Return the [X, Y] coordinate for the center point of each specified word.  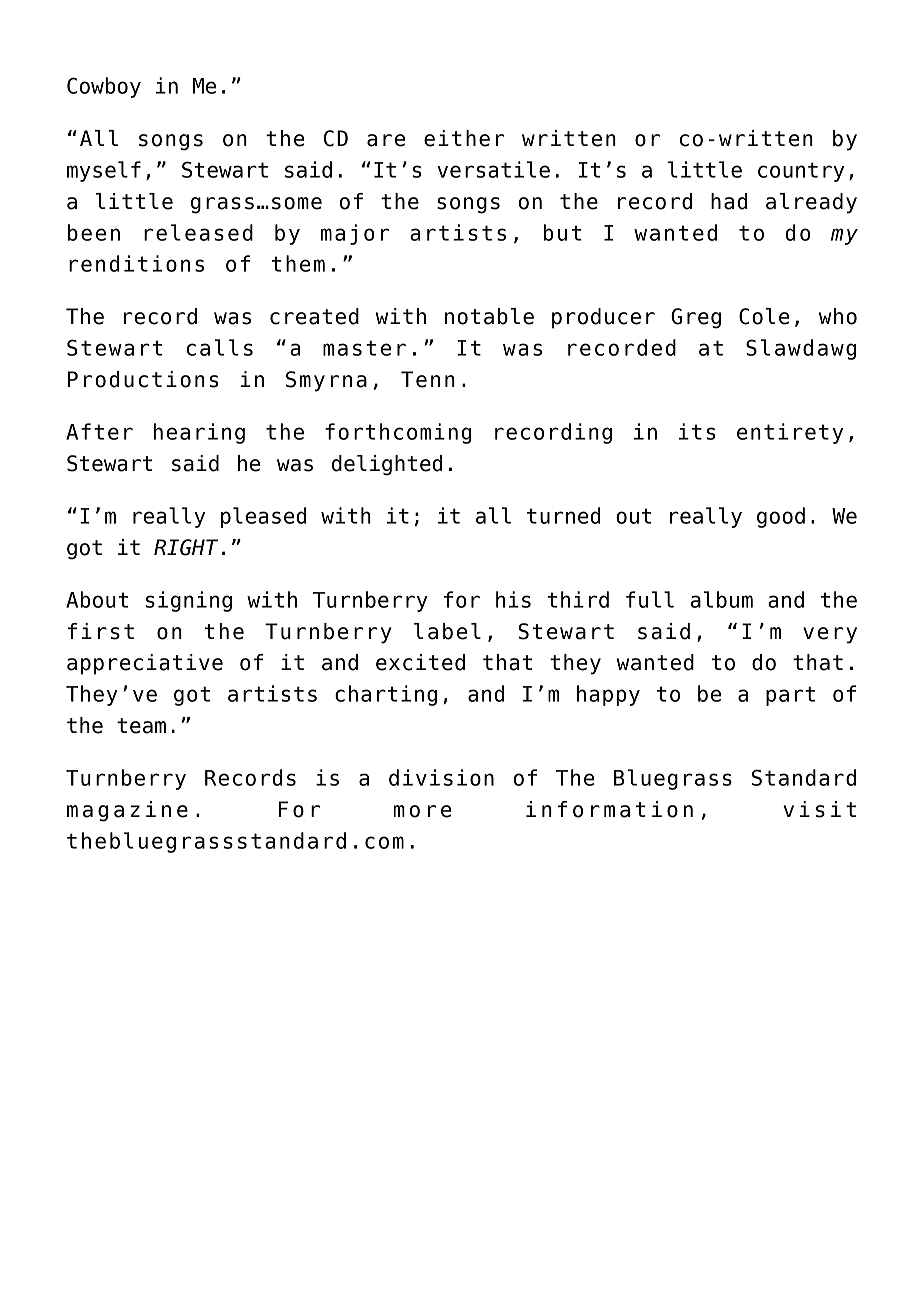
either [464, 138]
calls [220, 347]
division [441, 777]
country [801, 172]
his [513, 599]
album [722, 599]
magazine [127, 811]
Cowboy [104, 87]
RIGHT [186, 547]
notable [489, 316]
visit [819, 809]
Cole [764, 316]
